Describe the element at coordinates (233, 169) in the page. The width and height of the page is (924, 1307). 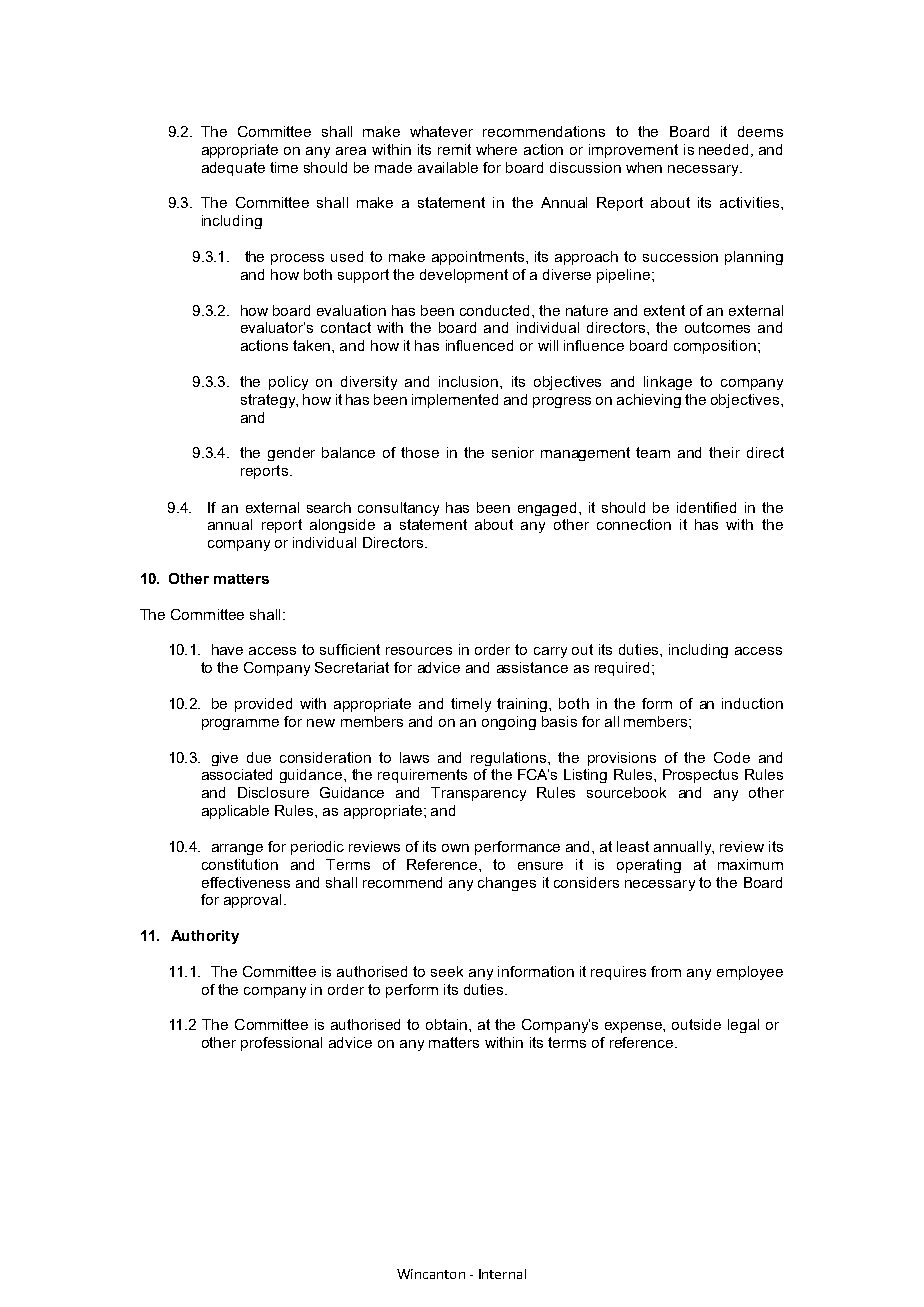
I see `adequate` at that location.
